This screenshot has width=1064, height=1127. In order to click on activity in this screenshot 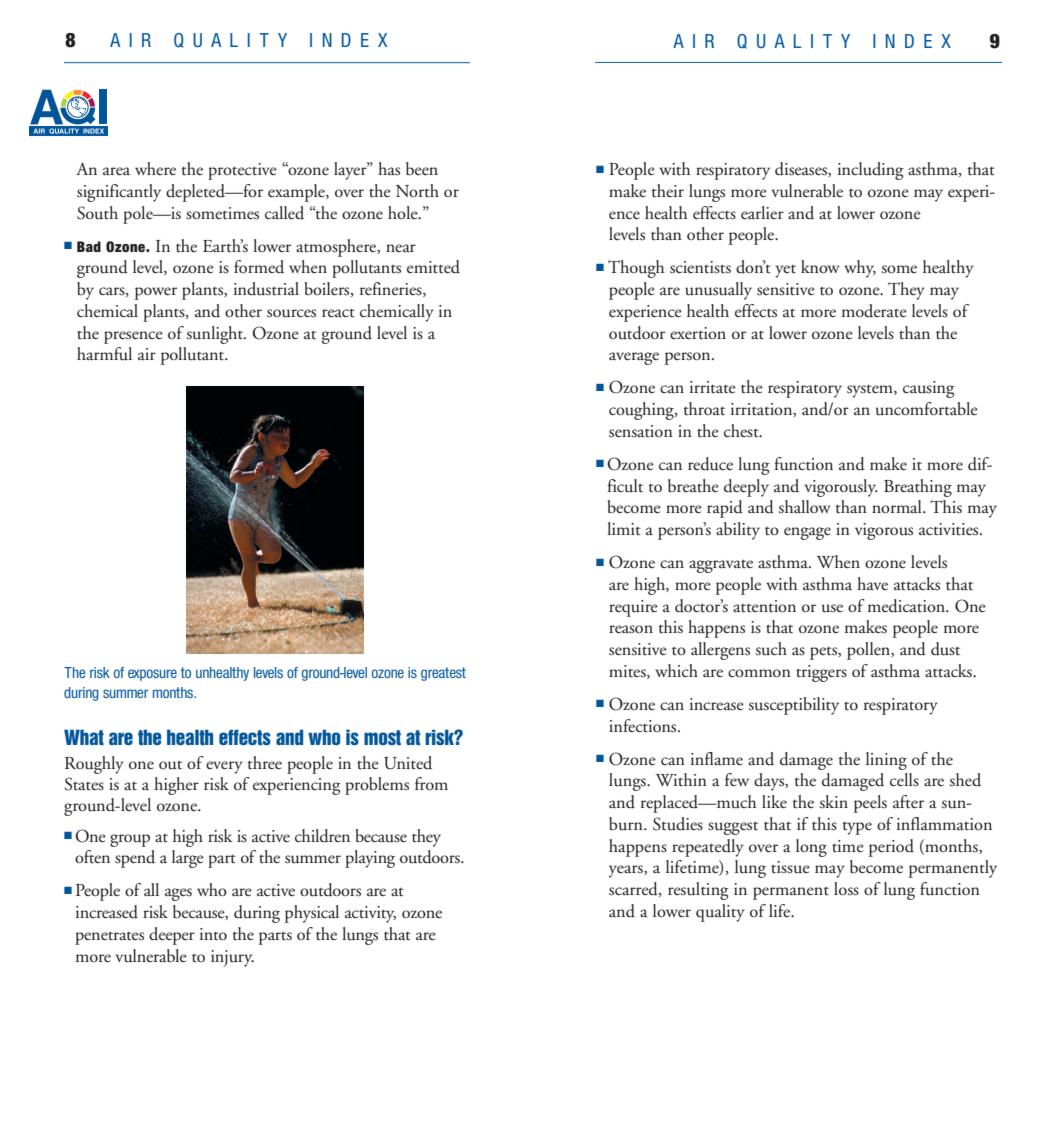, I will do `click(370, 914)`.
